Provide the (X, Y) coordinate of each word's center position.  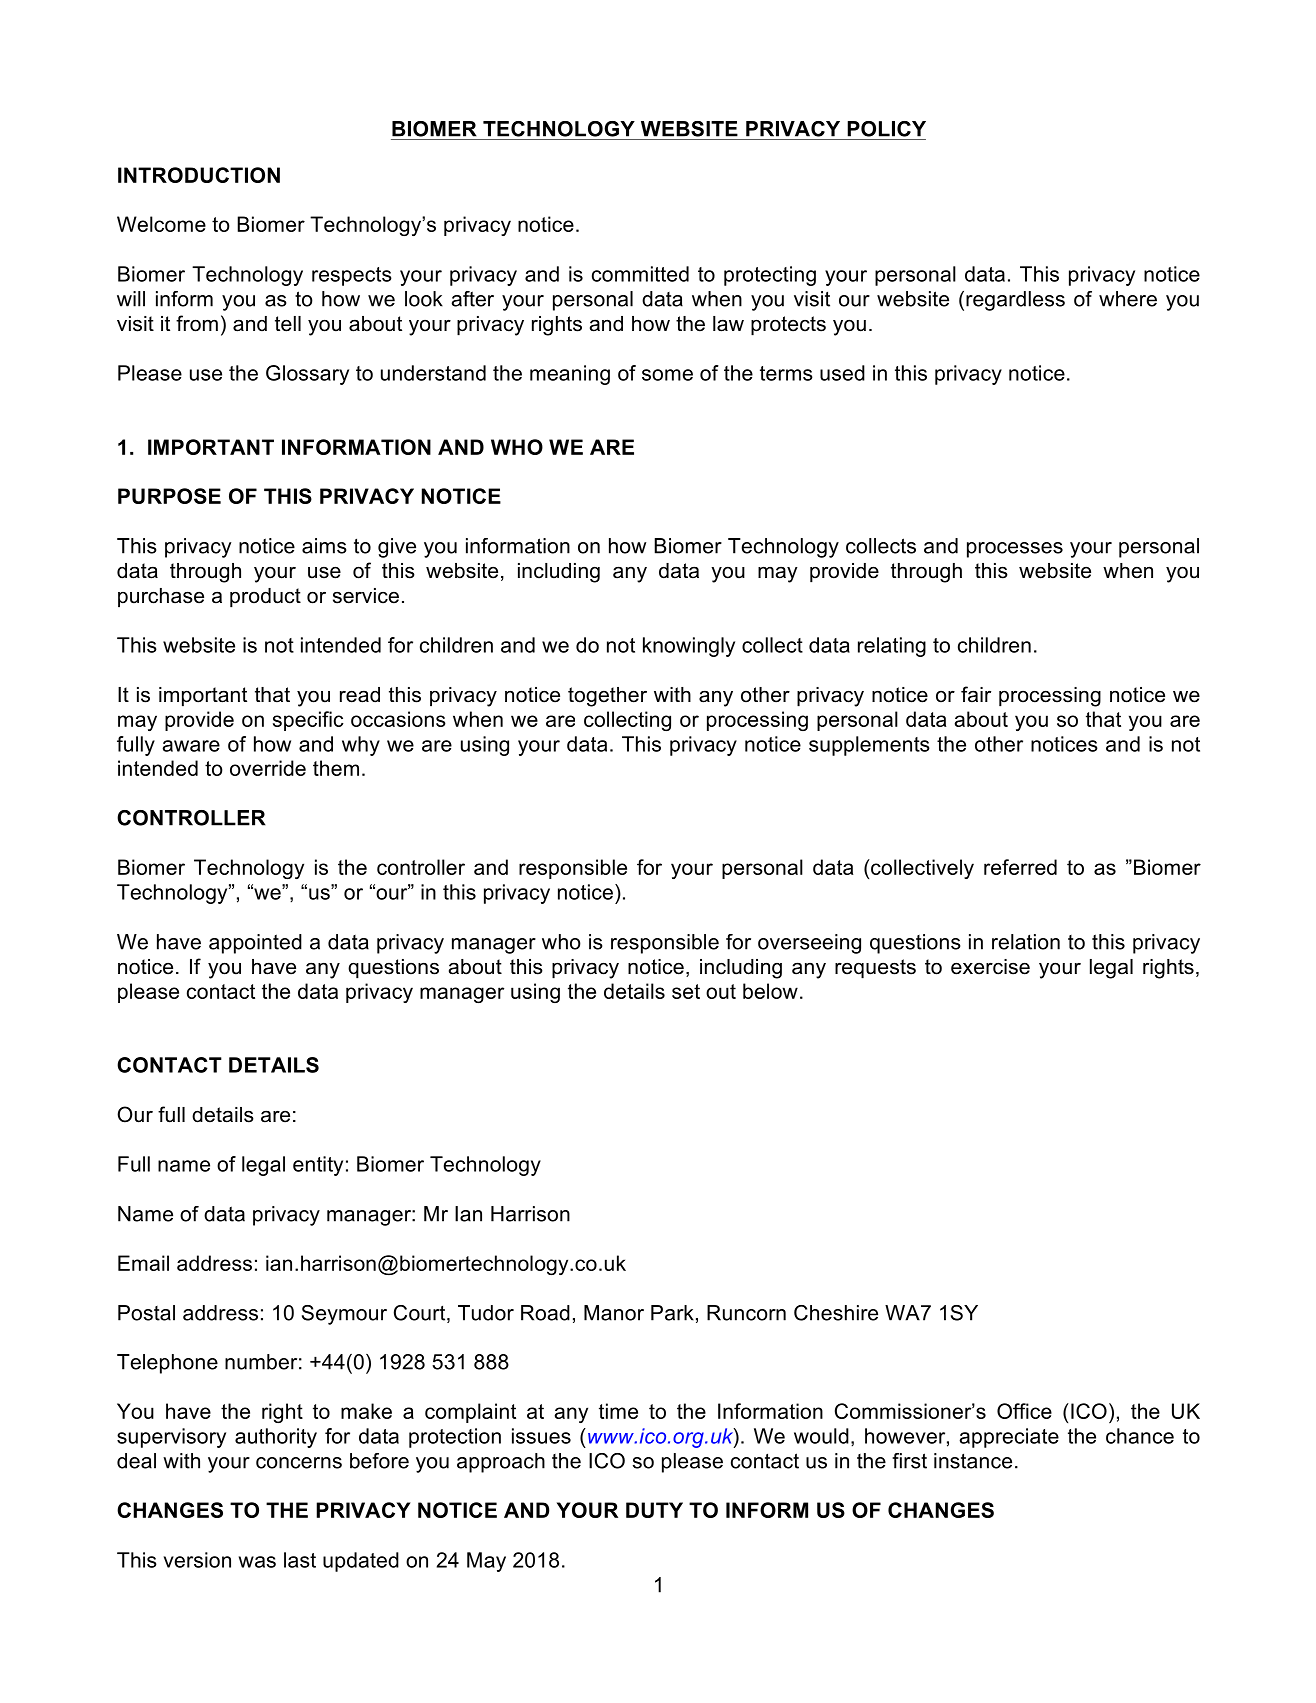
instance (973, 1461)
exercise (990, 967)
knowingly (689, 647)
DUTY (654, 1510)
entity (318, 1166)
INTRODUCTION (199, 175)
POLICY (886, 129)
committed (640, 274)
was (257, 1562)
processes (1015, 550)
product (265, 598)
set (686, 991)
